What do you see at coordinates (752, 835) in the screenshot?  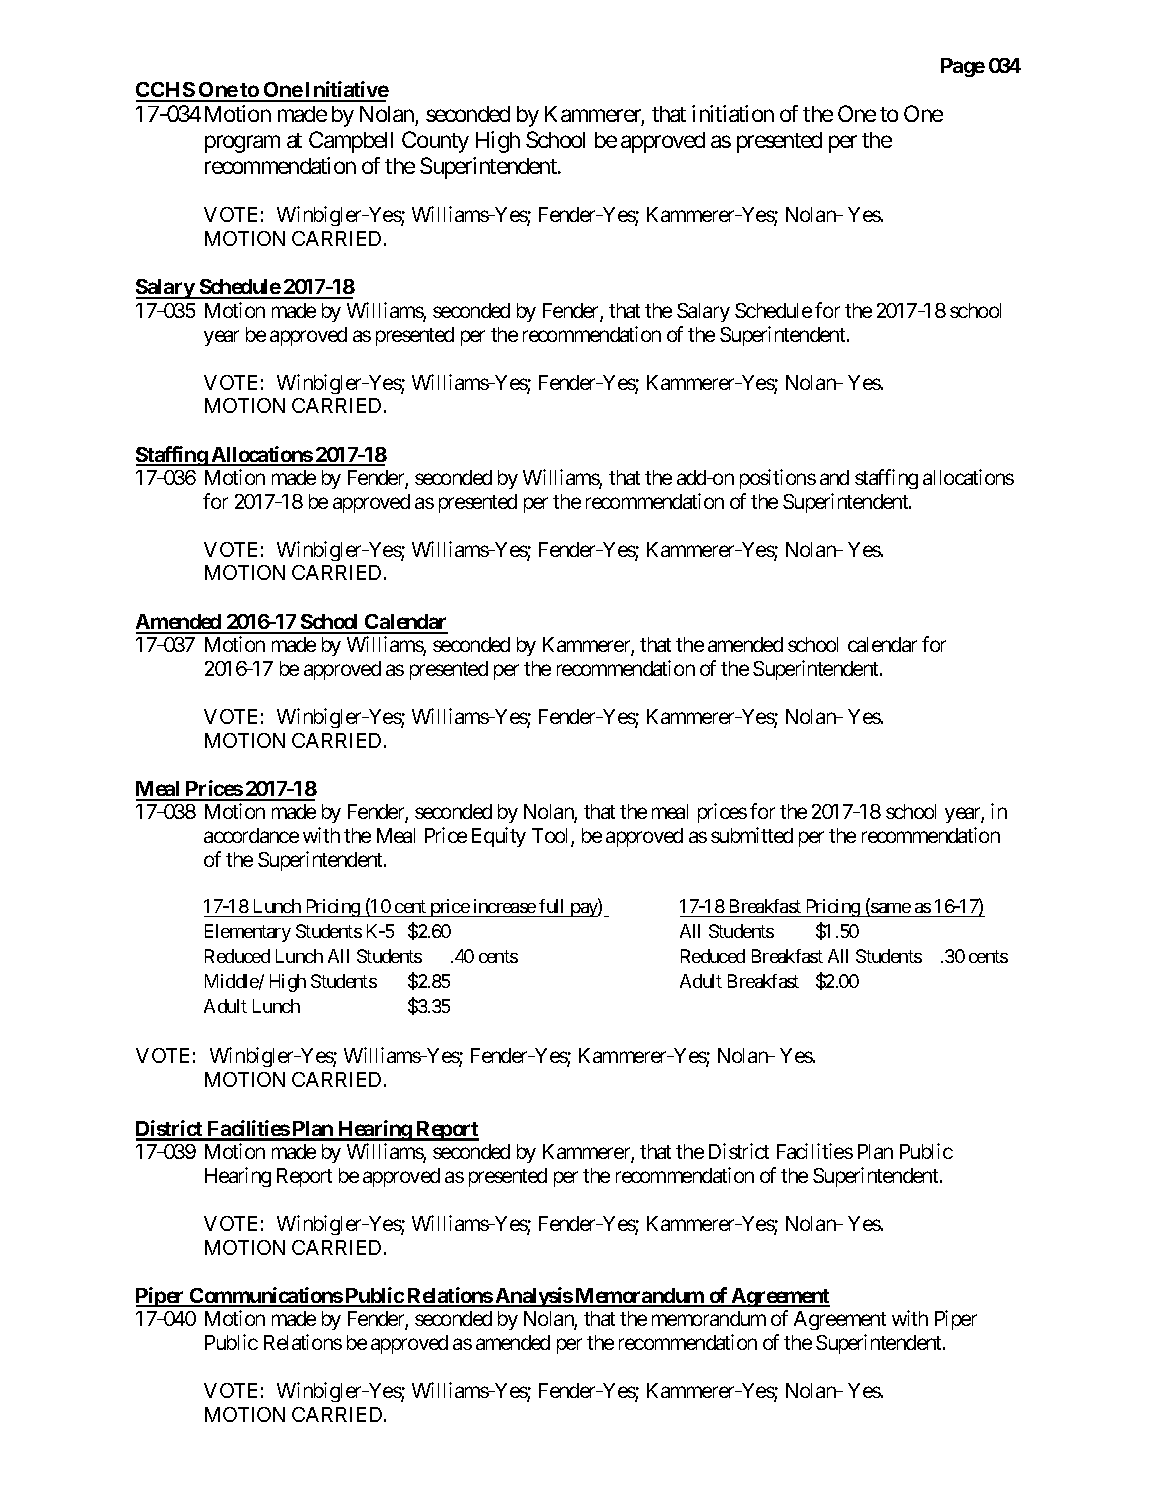 I see `submitted` at bounding box center [752, 835].
